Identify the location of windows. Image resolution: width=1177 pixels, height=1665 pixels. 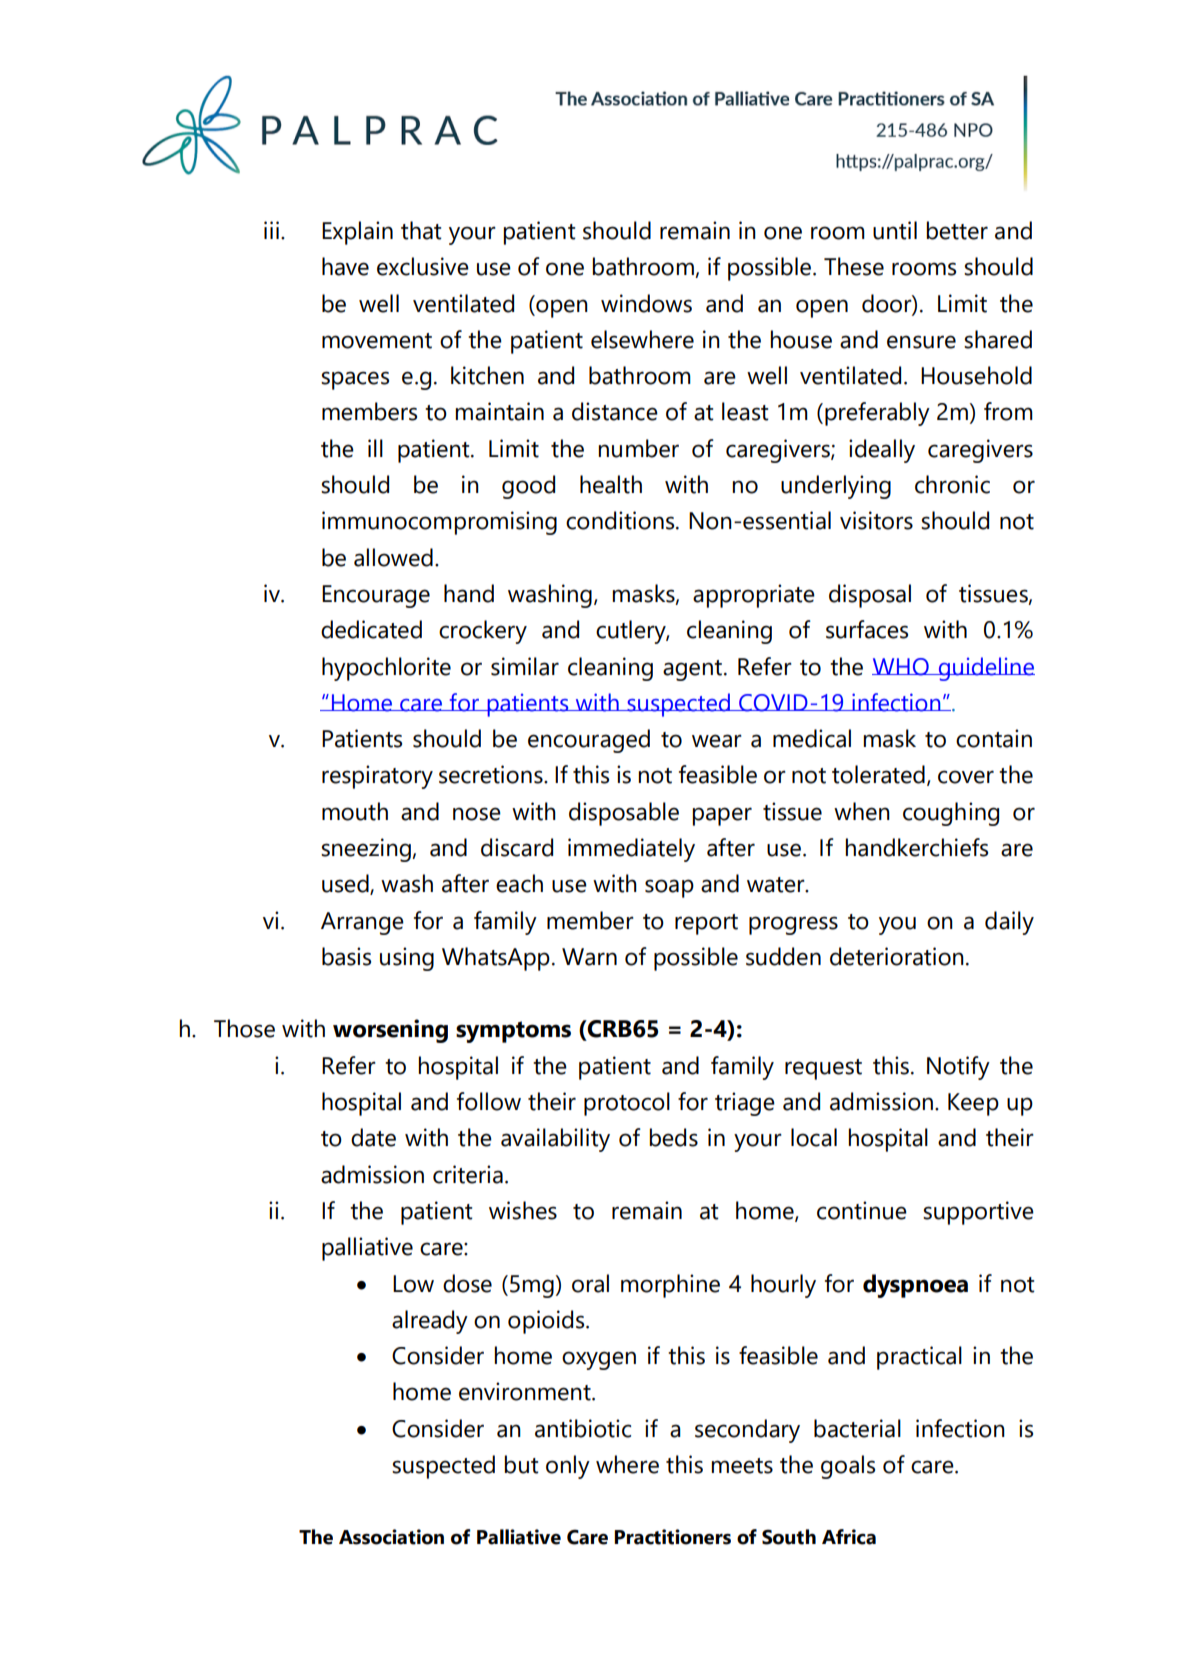
(646, 303).
